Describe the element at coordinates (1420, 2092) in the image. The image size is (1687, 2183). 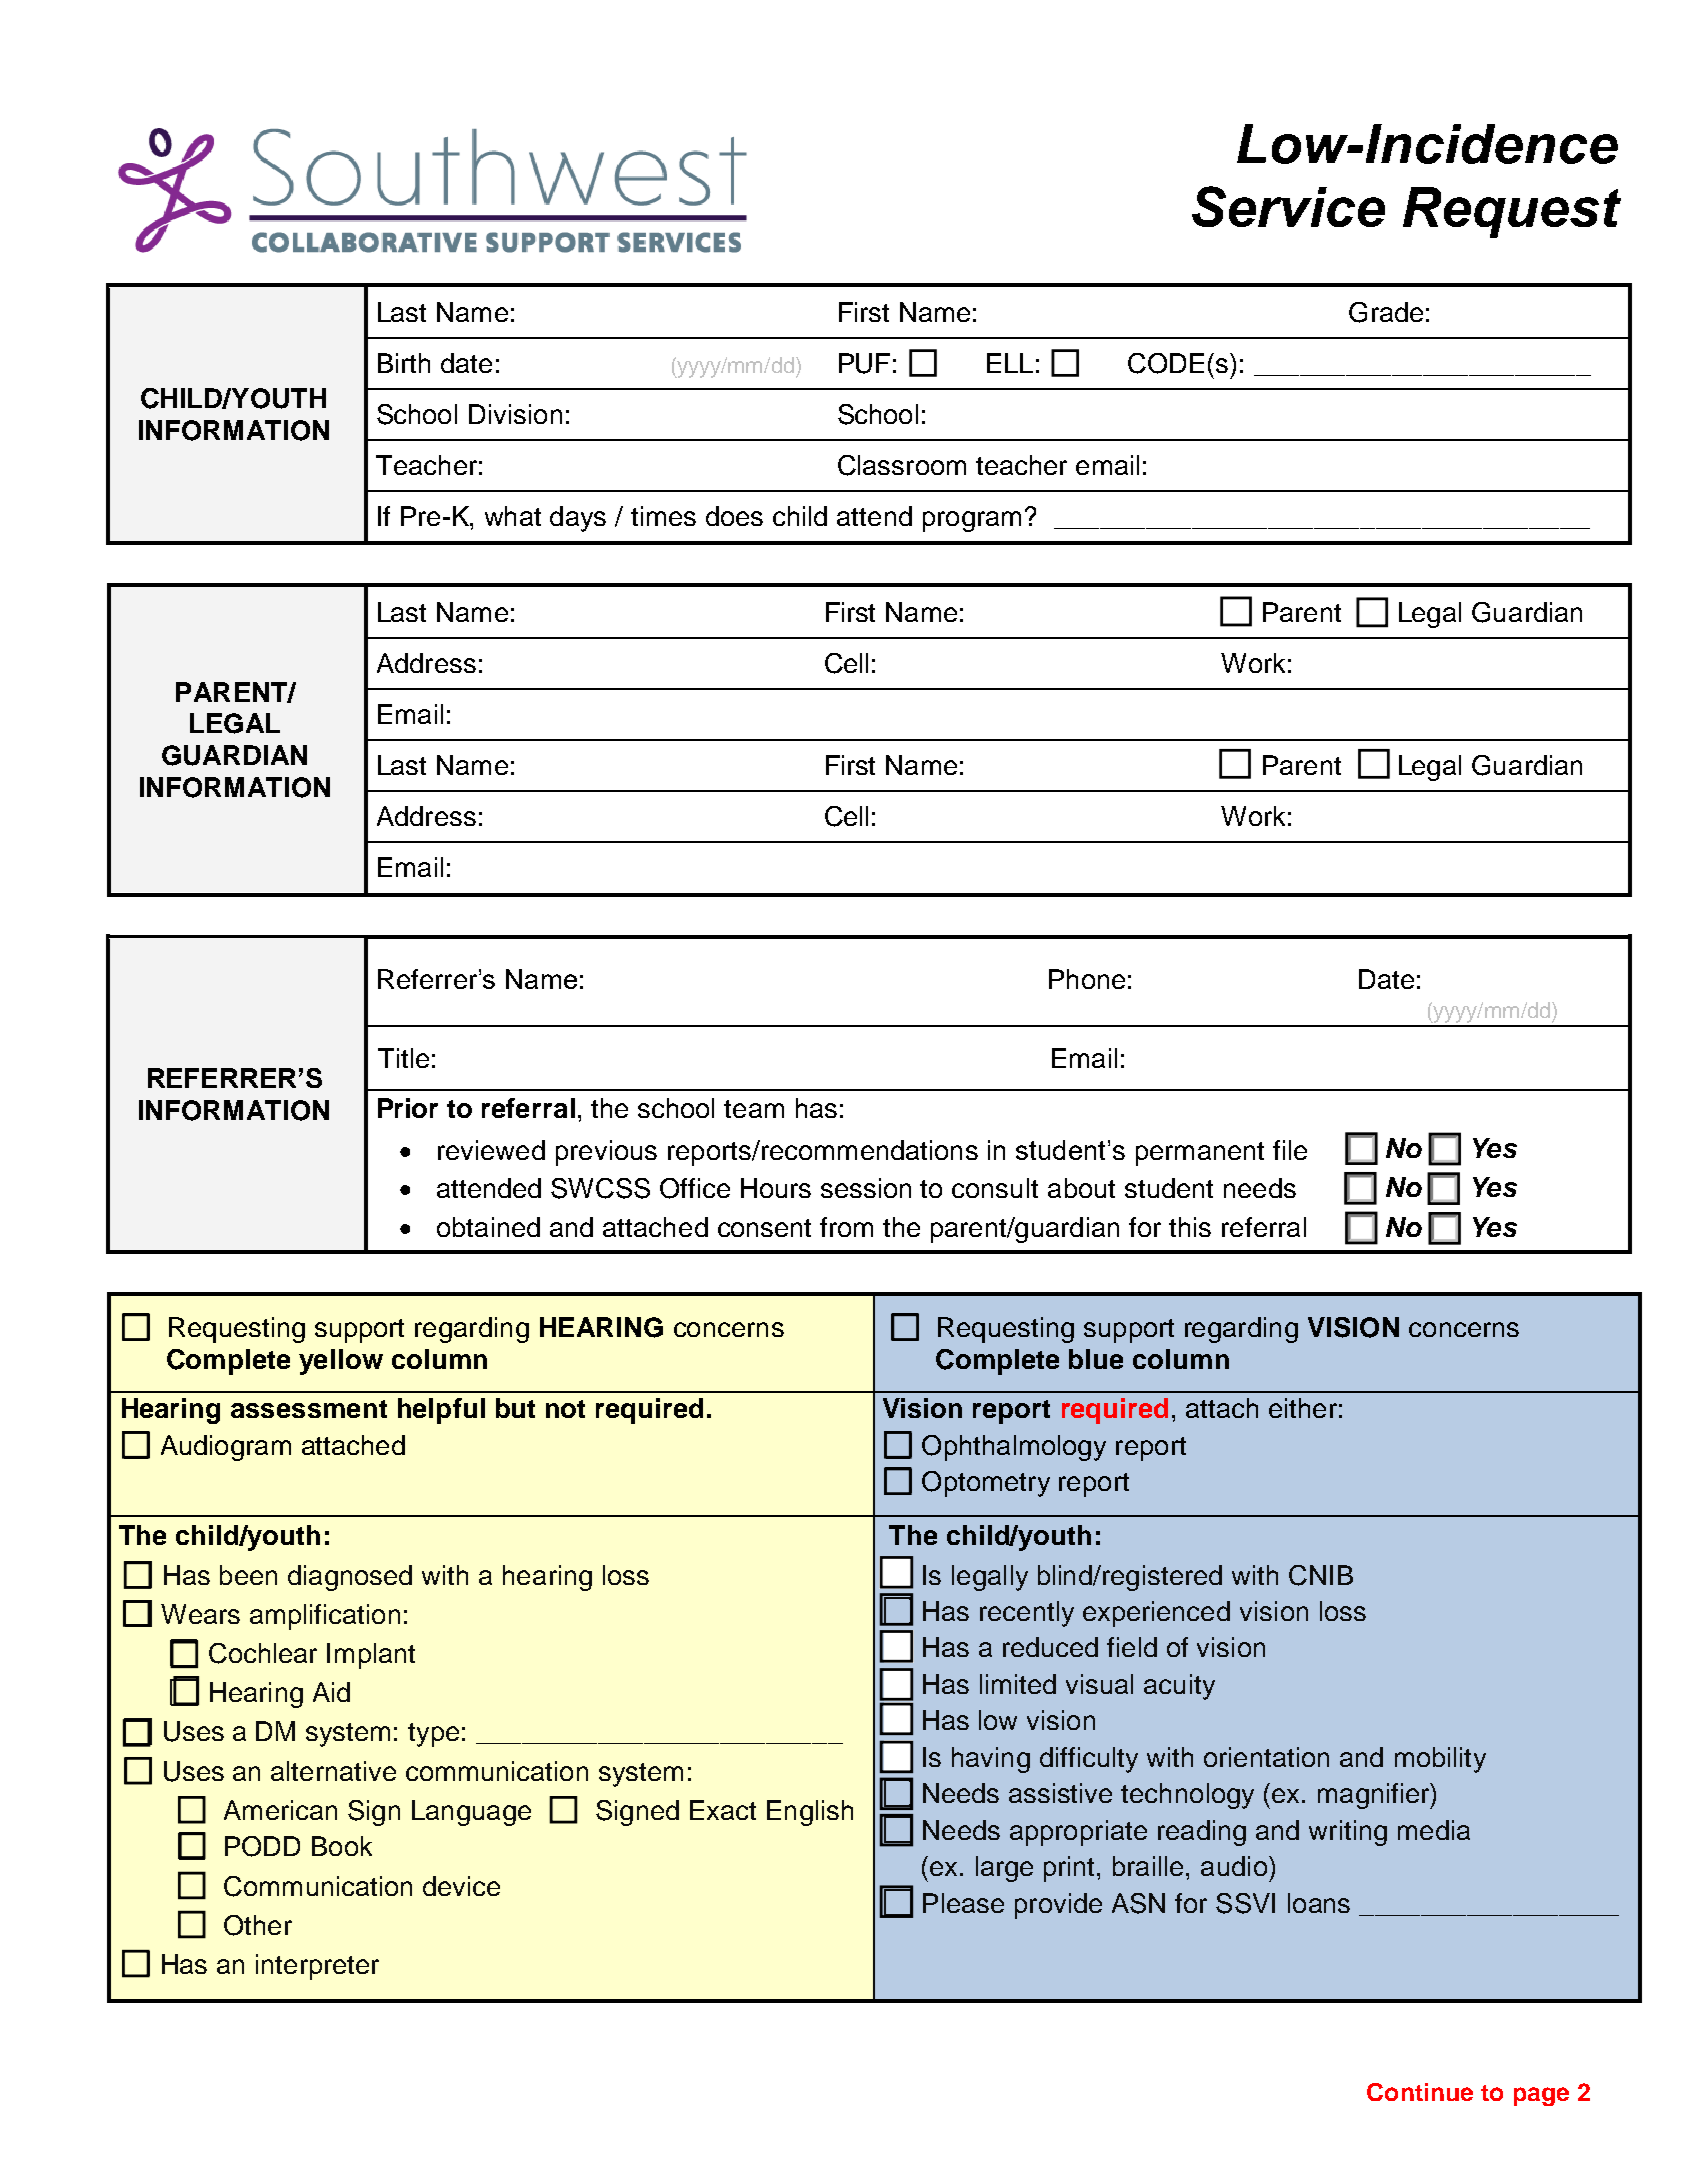
I see `Continue` at that location.
